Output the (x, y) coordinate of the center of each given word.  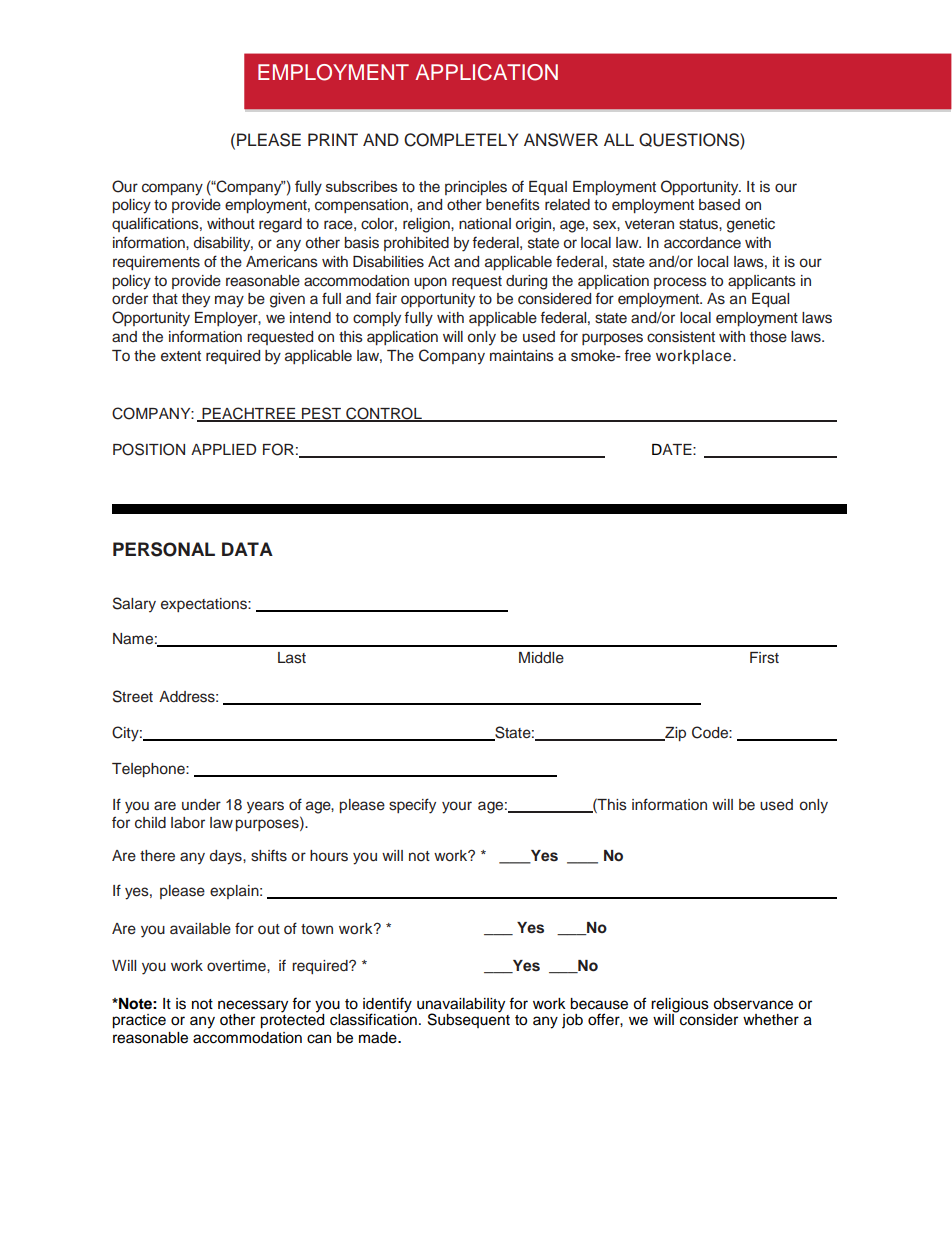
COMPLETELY (461, 140)
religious (680, 1006)
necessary (253, 1007)
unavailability (461, 1006)
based (719, 205)
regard (280, 225)
